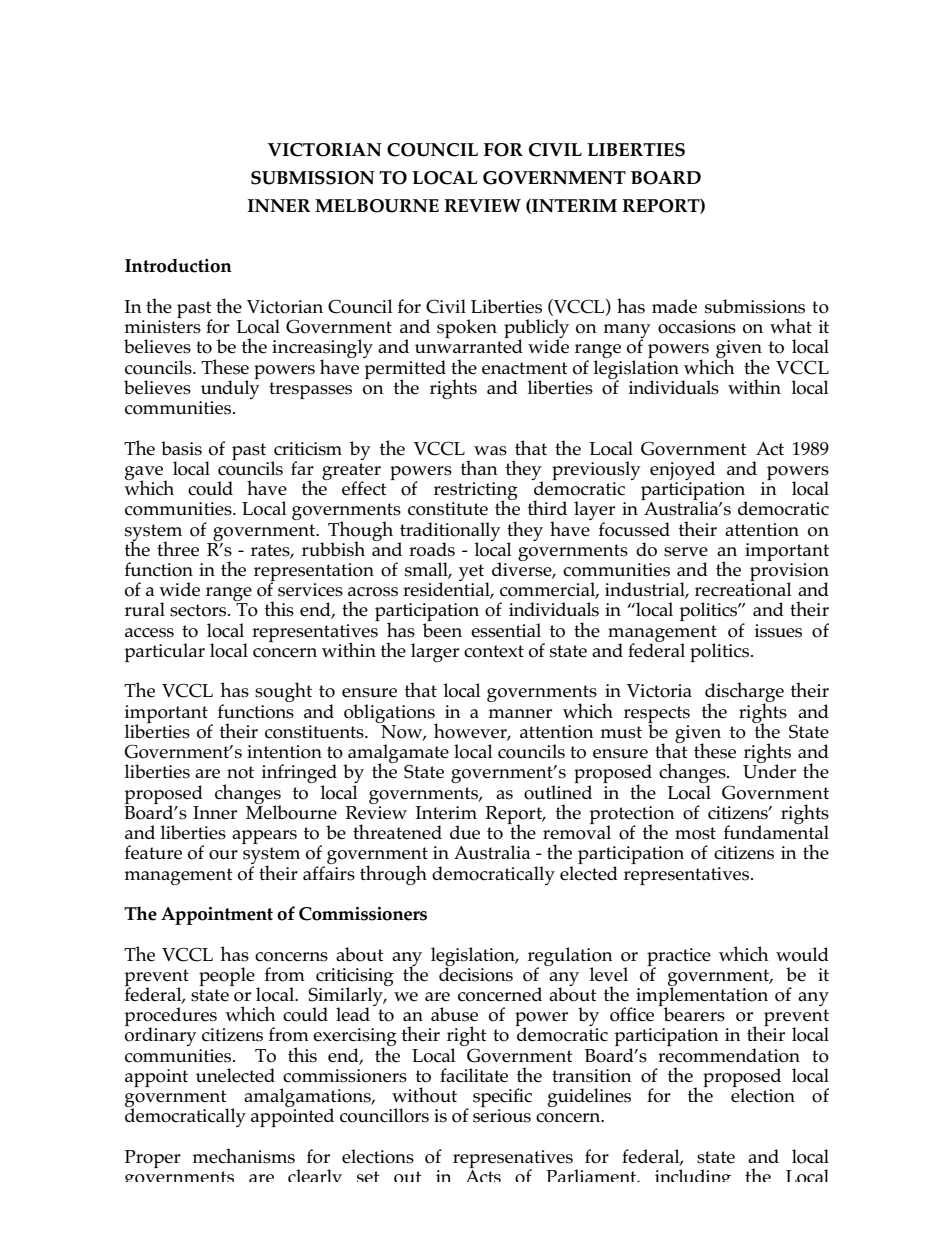  I want to click on sectors, so click(199, 610).
